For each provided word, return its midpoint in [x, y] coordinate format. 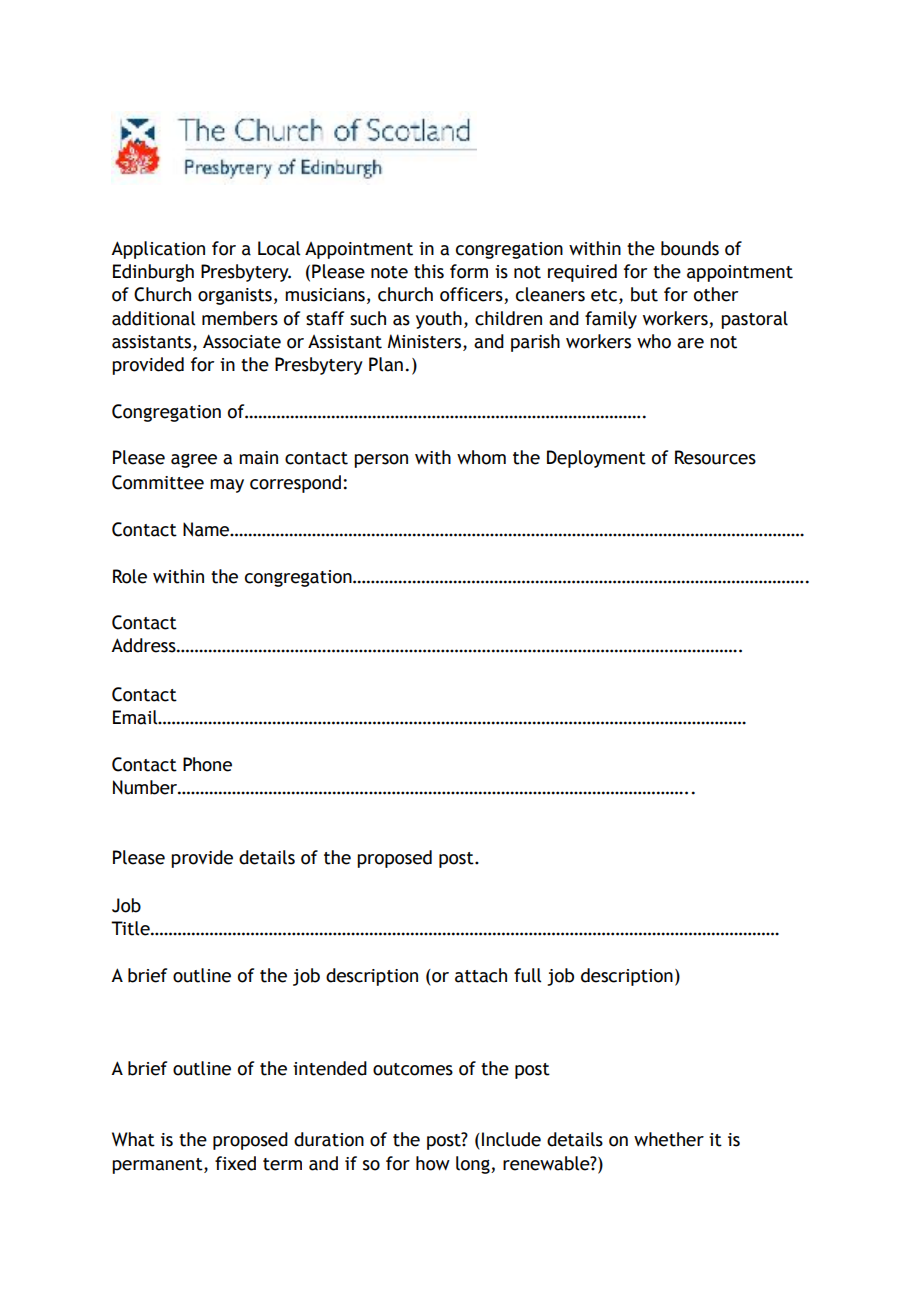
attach [481, 975]
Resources [715, 457]
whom [481, 457]
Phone [207, 764]
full [527, 975]
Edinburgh [153, 273]
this [429, 271]
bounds [690, 248]
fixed [235, 1163]
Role [130, 576]
